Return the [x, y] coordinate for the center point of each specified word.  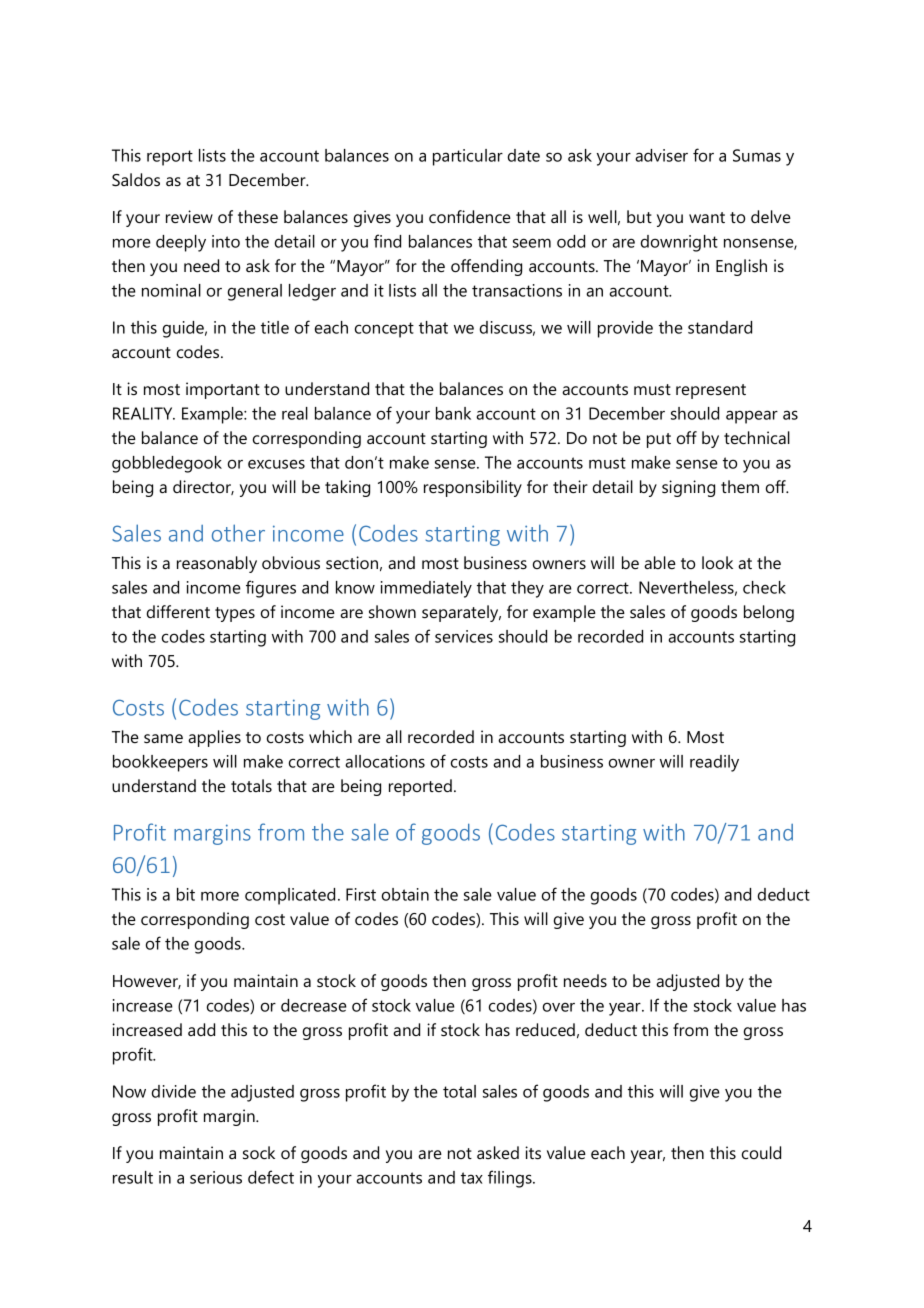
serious [216, 1177]
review [189, 216]
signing [688, 488]
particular [468, 157]
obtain [405, 894]
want [707, 217]
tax [472, 1178]
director [203, 487]
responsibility [473, 488]
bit [186, 894]
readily [714, 763]
